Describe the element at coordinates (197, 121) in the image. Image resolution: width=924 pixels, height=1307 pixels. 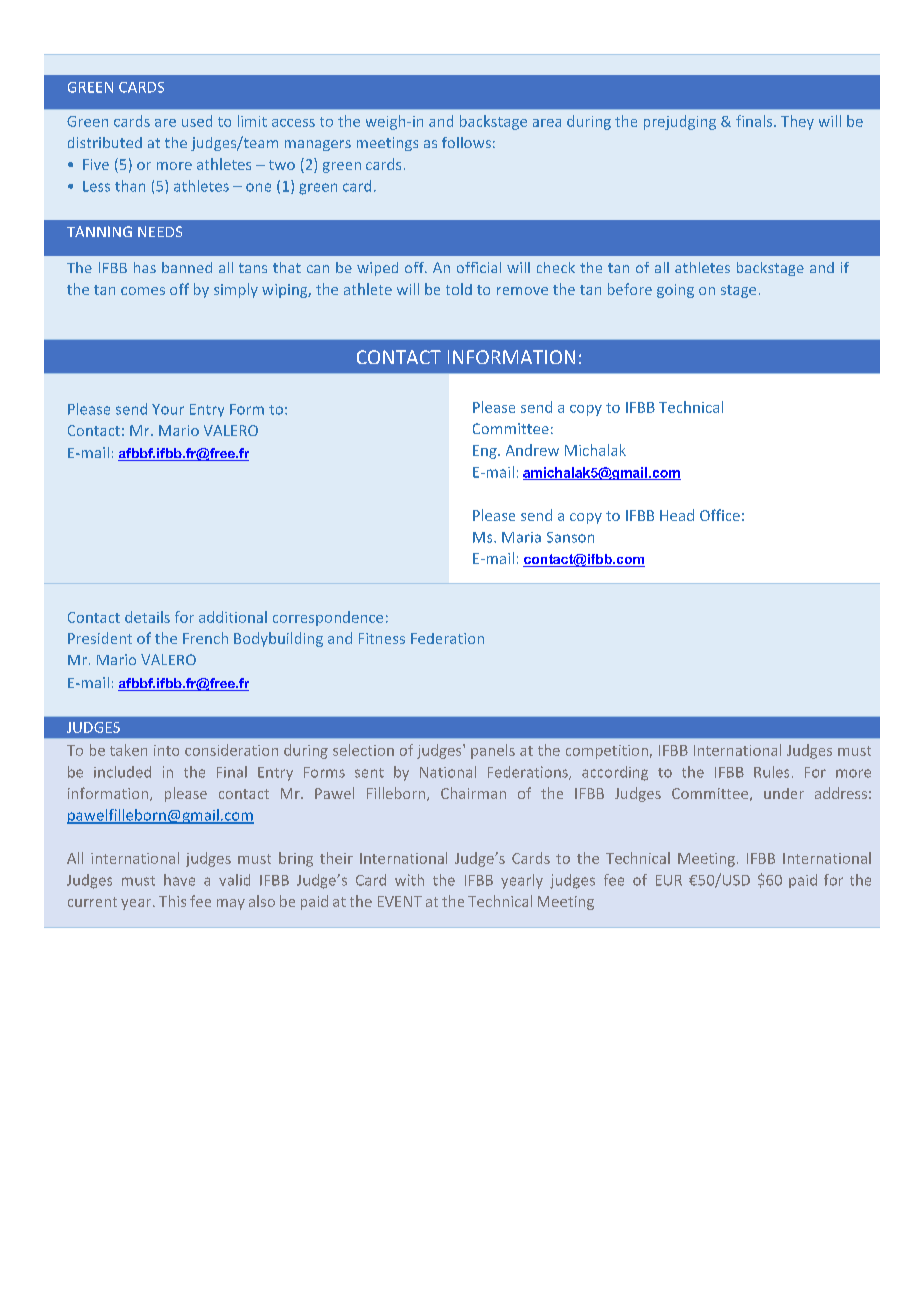
I see `used` at that location.
